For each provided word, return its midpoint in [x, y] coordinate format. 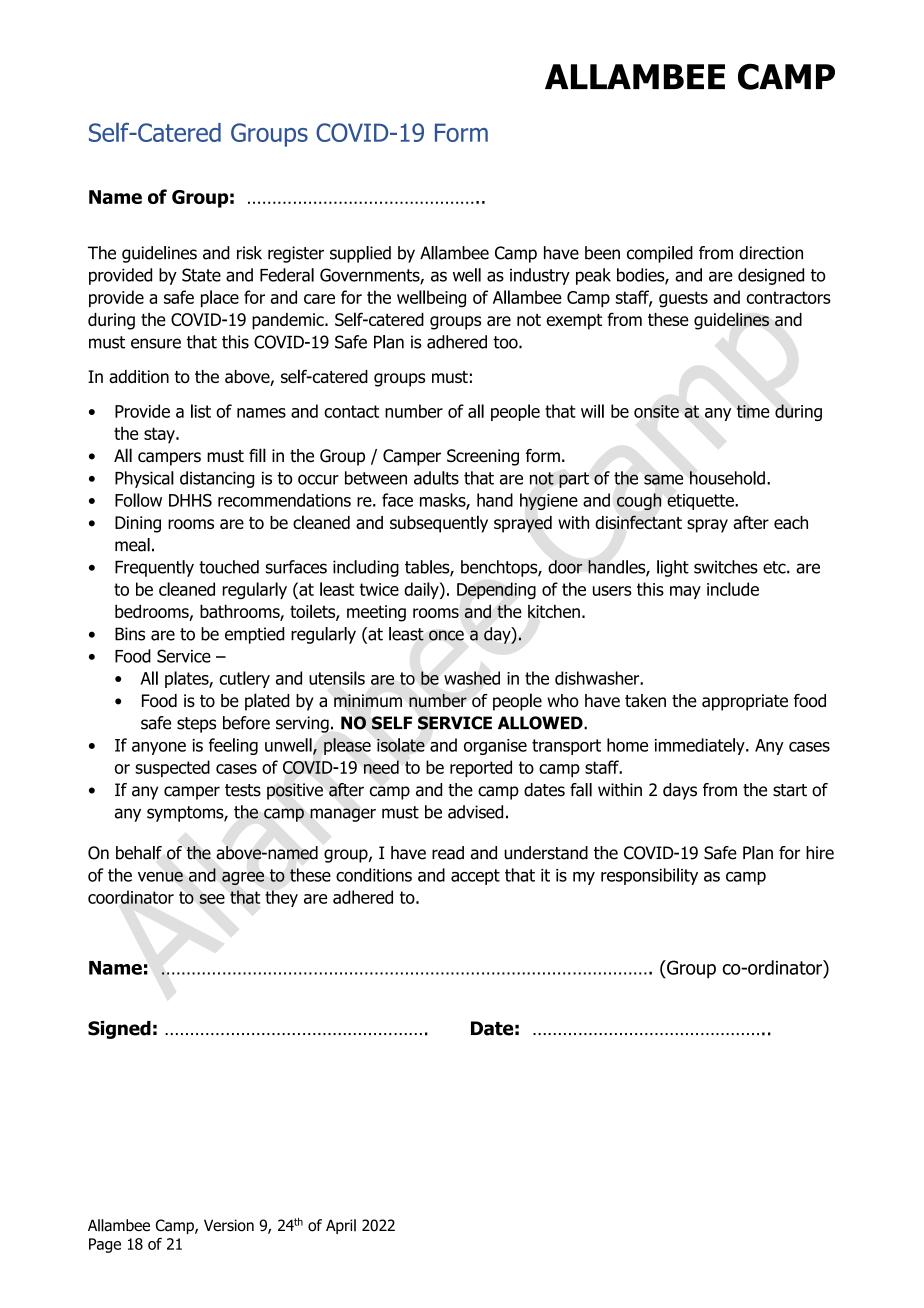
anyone [159, 748]
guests [683, 299]
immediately [701, 746]
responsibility [649, 876]
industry [540, 276]
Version [229, 1225]
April [341, 1226]
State [201, 275]
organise [495, 747]
